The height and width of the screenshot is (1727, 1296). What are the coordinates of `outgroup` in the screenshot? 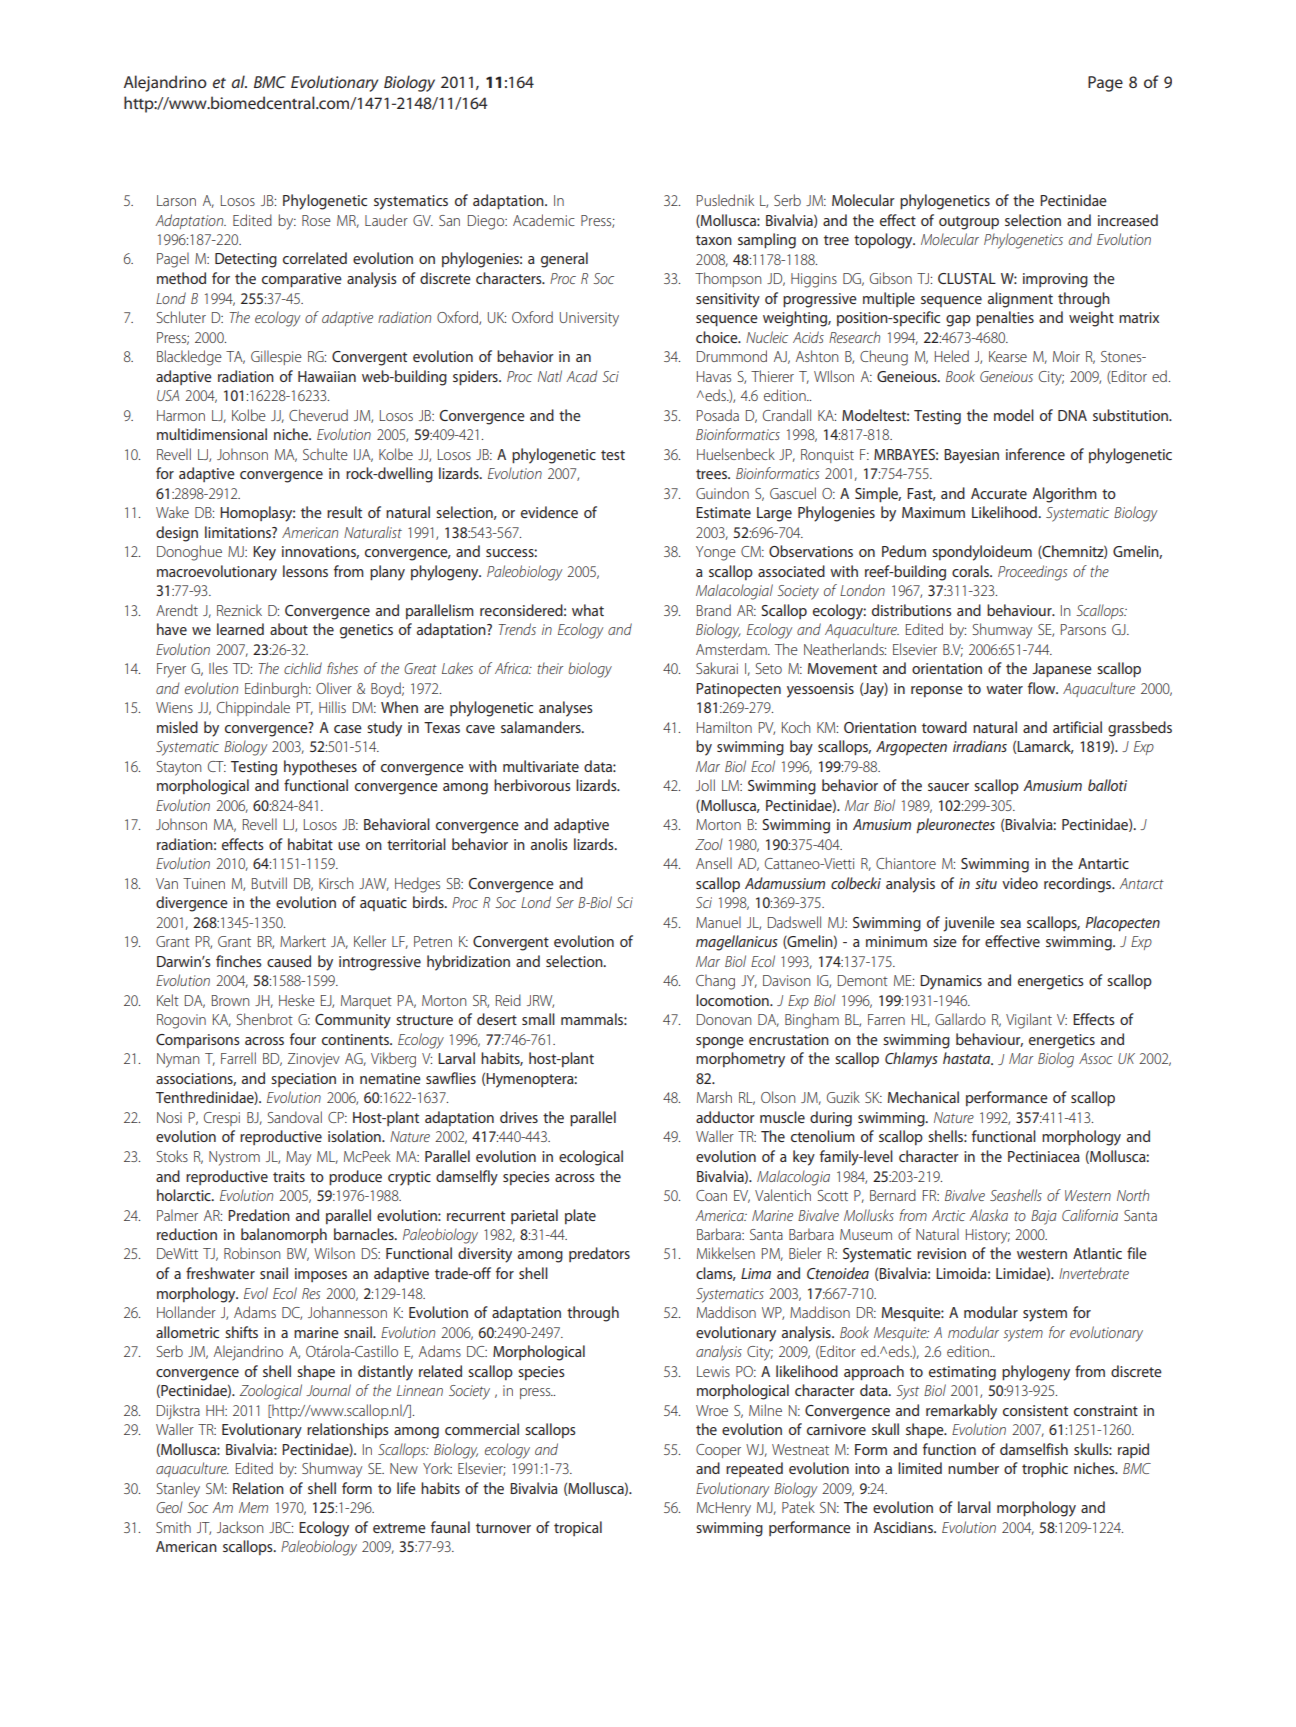 It's located at (969, 223).
